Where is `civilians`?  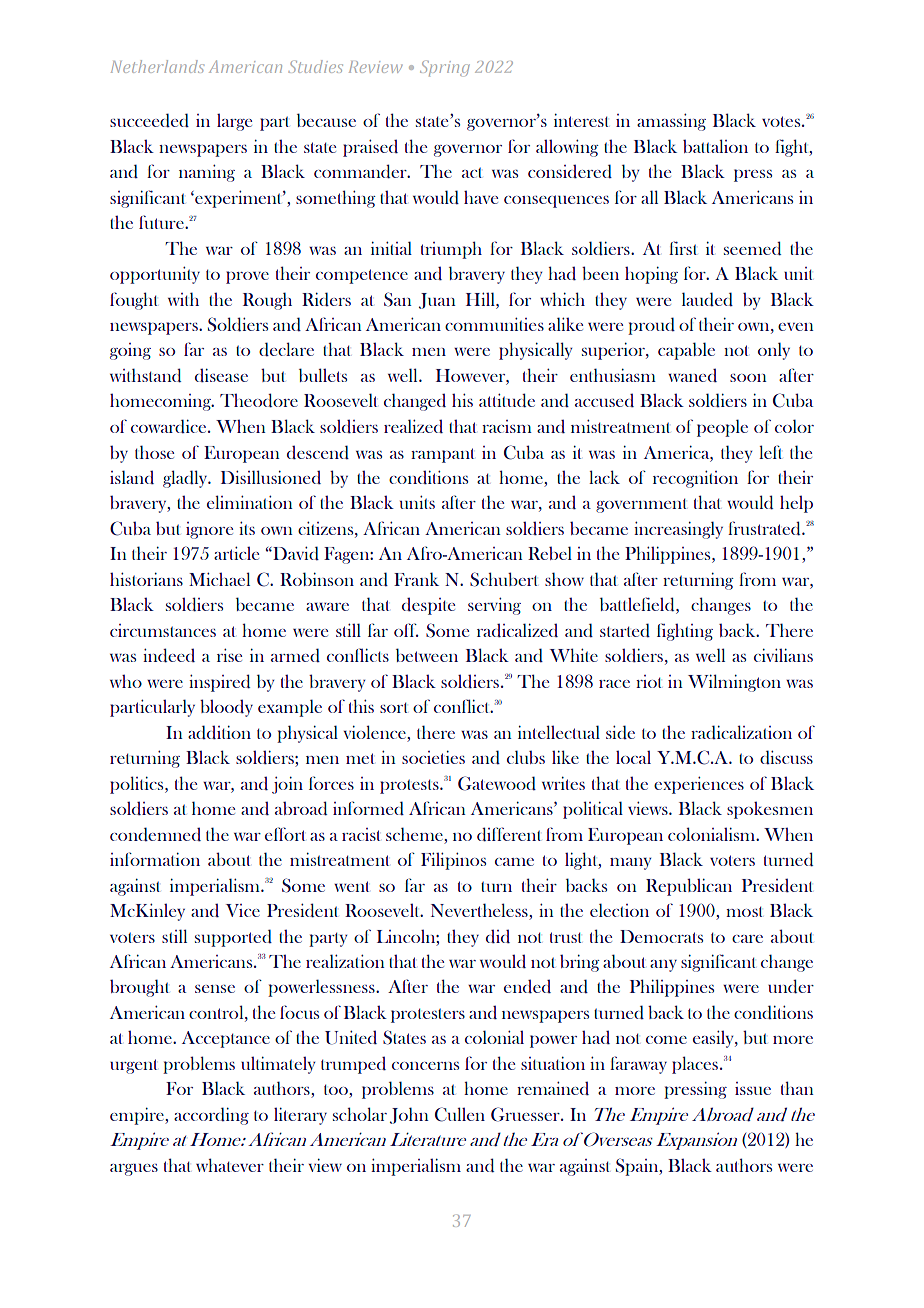 civilians is located at coordinates (783, 655).
